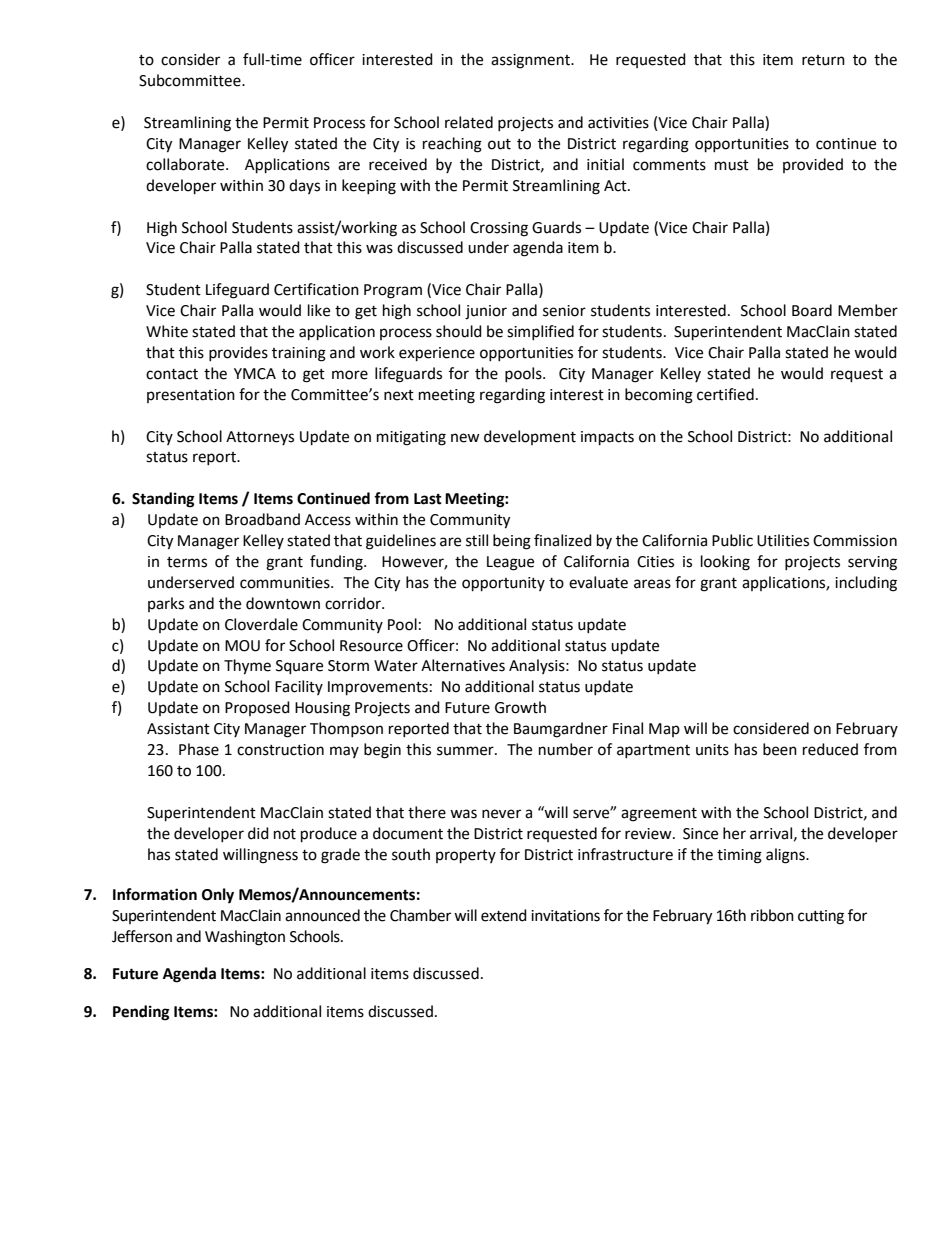 This screenshot has height=1233, width=952. Describe the element at coordinates (532, 61) in the screenshot. I see `assignment` at that location.
